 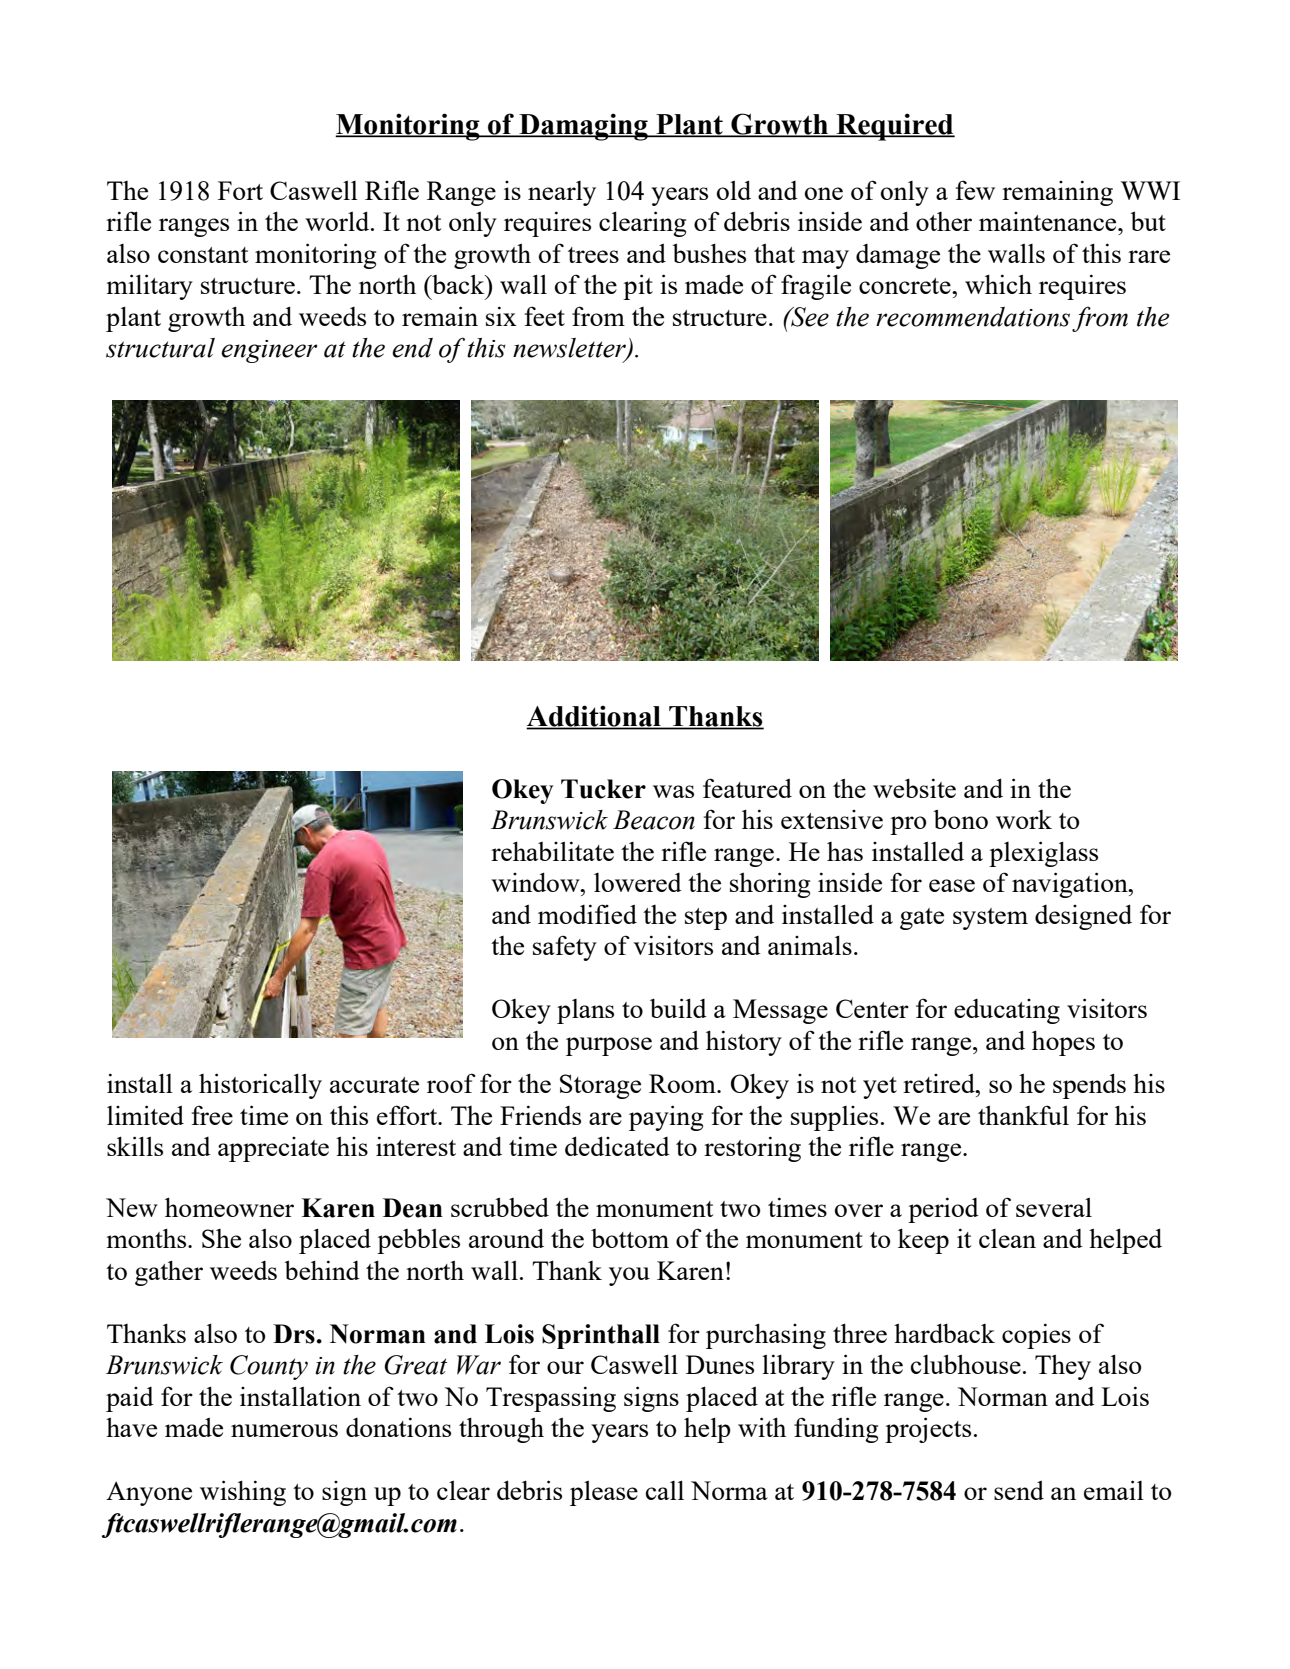 What do you see at coordinates (338, 221) in the screenshot?
I see `world` at bounding box center [338, 221].
